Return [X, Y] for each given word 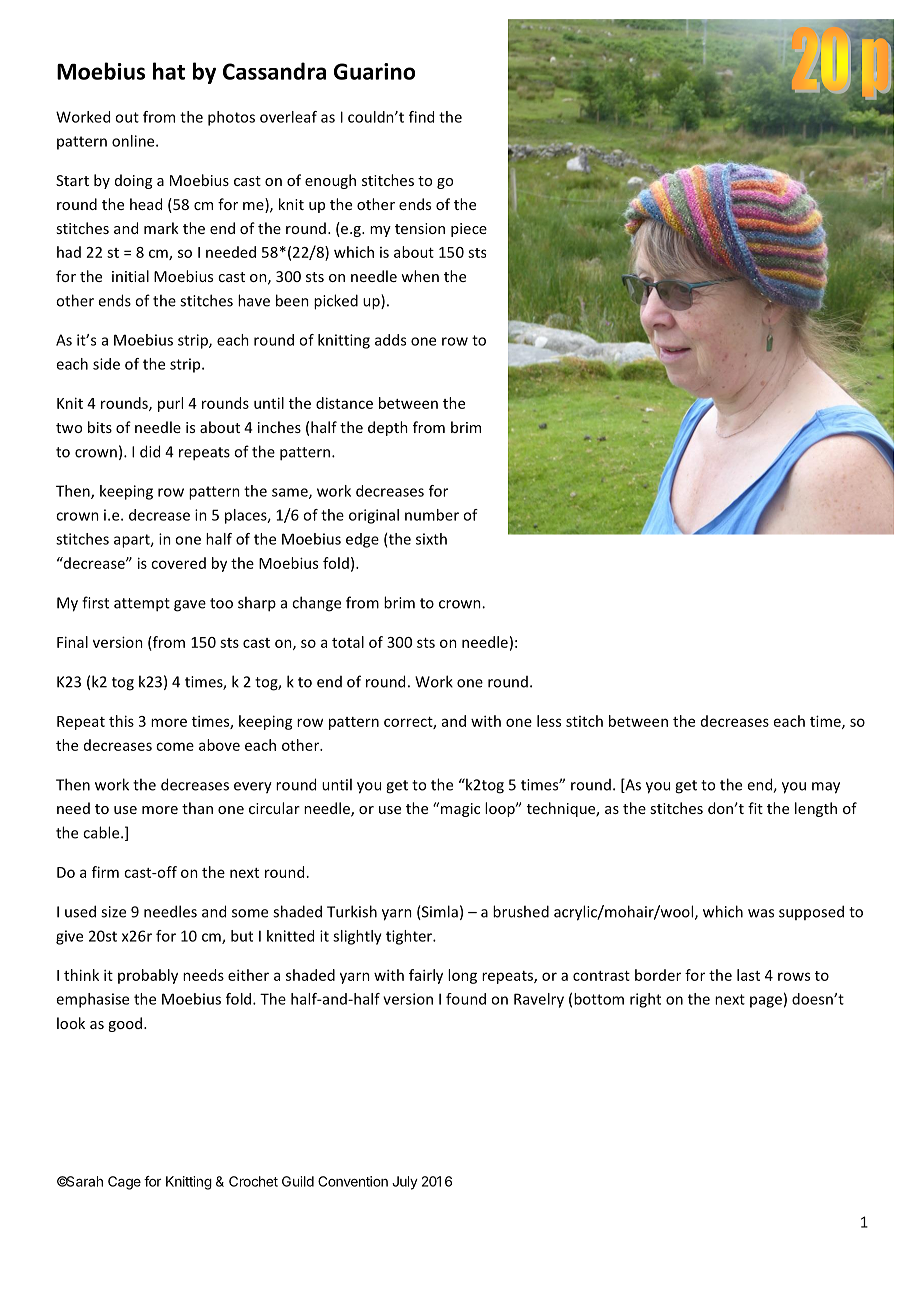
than [197, 808]
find [421, 117]
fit [755, 808]
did [150, 451]
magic [460, 810]
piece [469, 230]
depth [388, 428]
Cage [124, 1183]
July [405, 1183]
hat [169, 71]
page [766, 1002]
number [432, 515]
